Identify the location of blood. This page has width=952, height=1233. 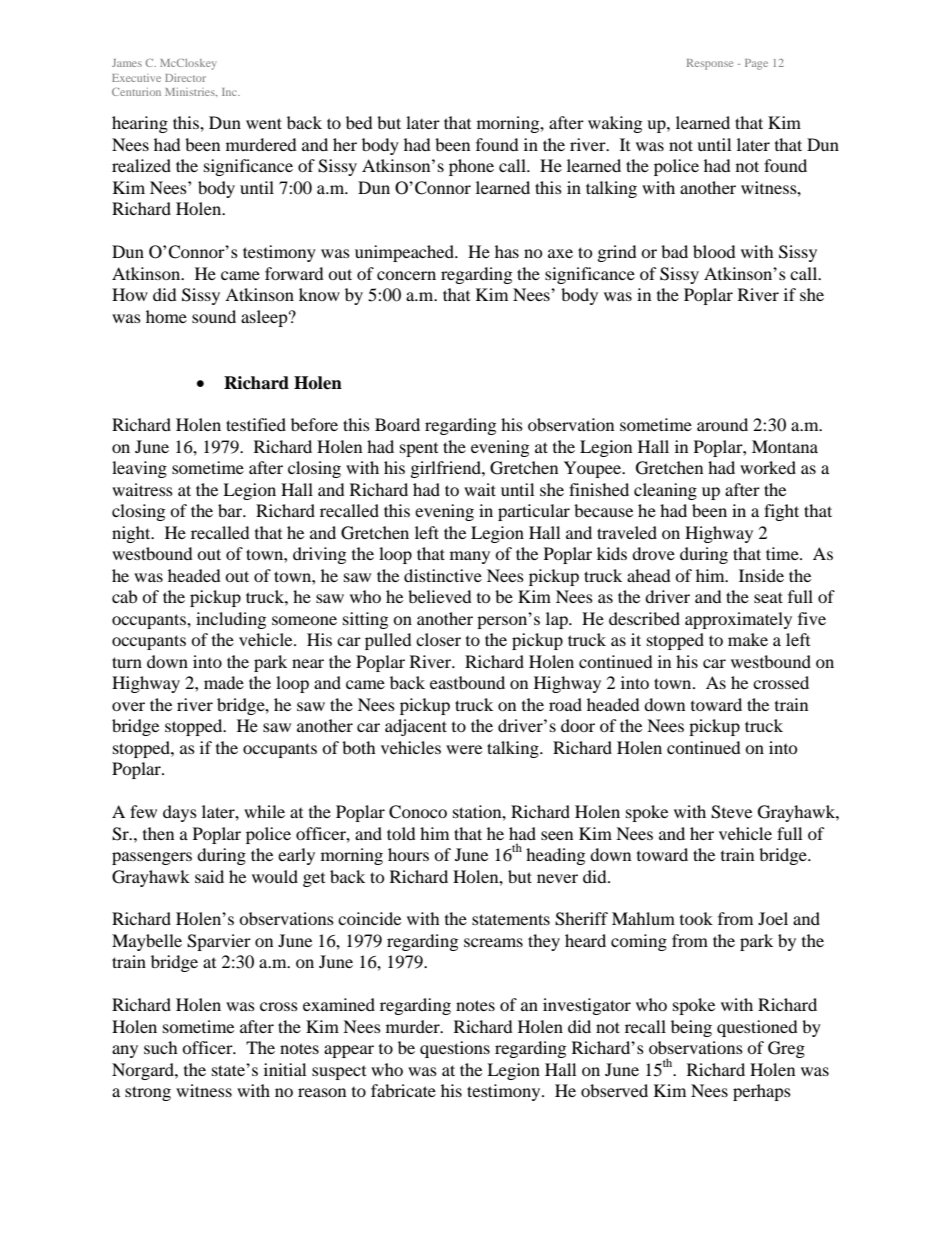
(714, 251).
